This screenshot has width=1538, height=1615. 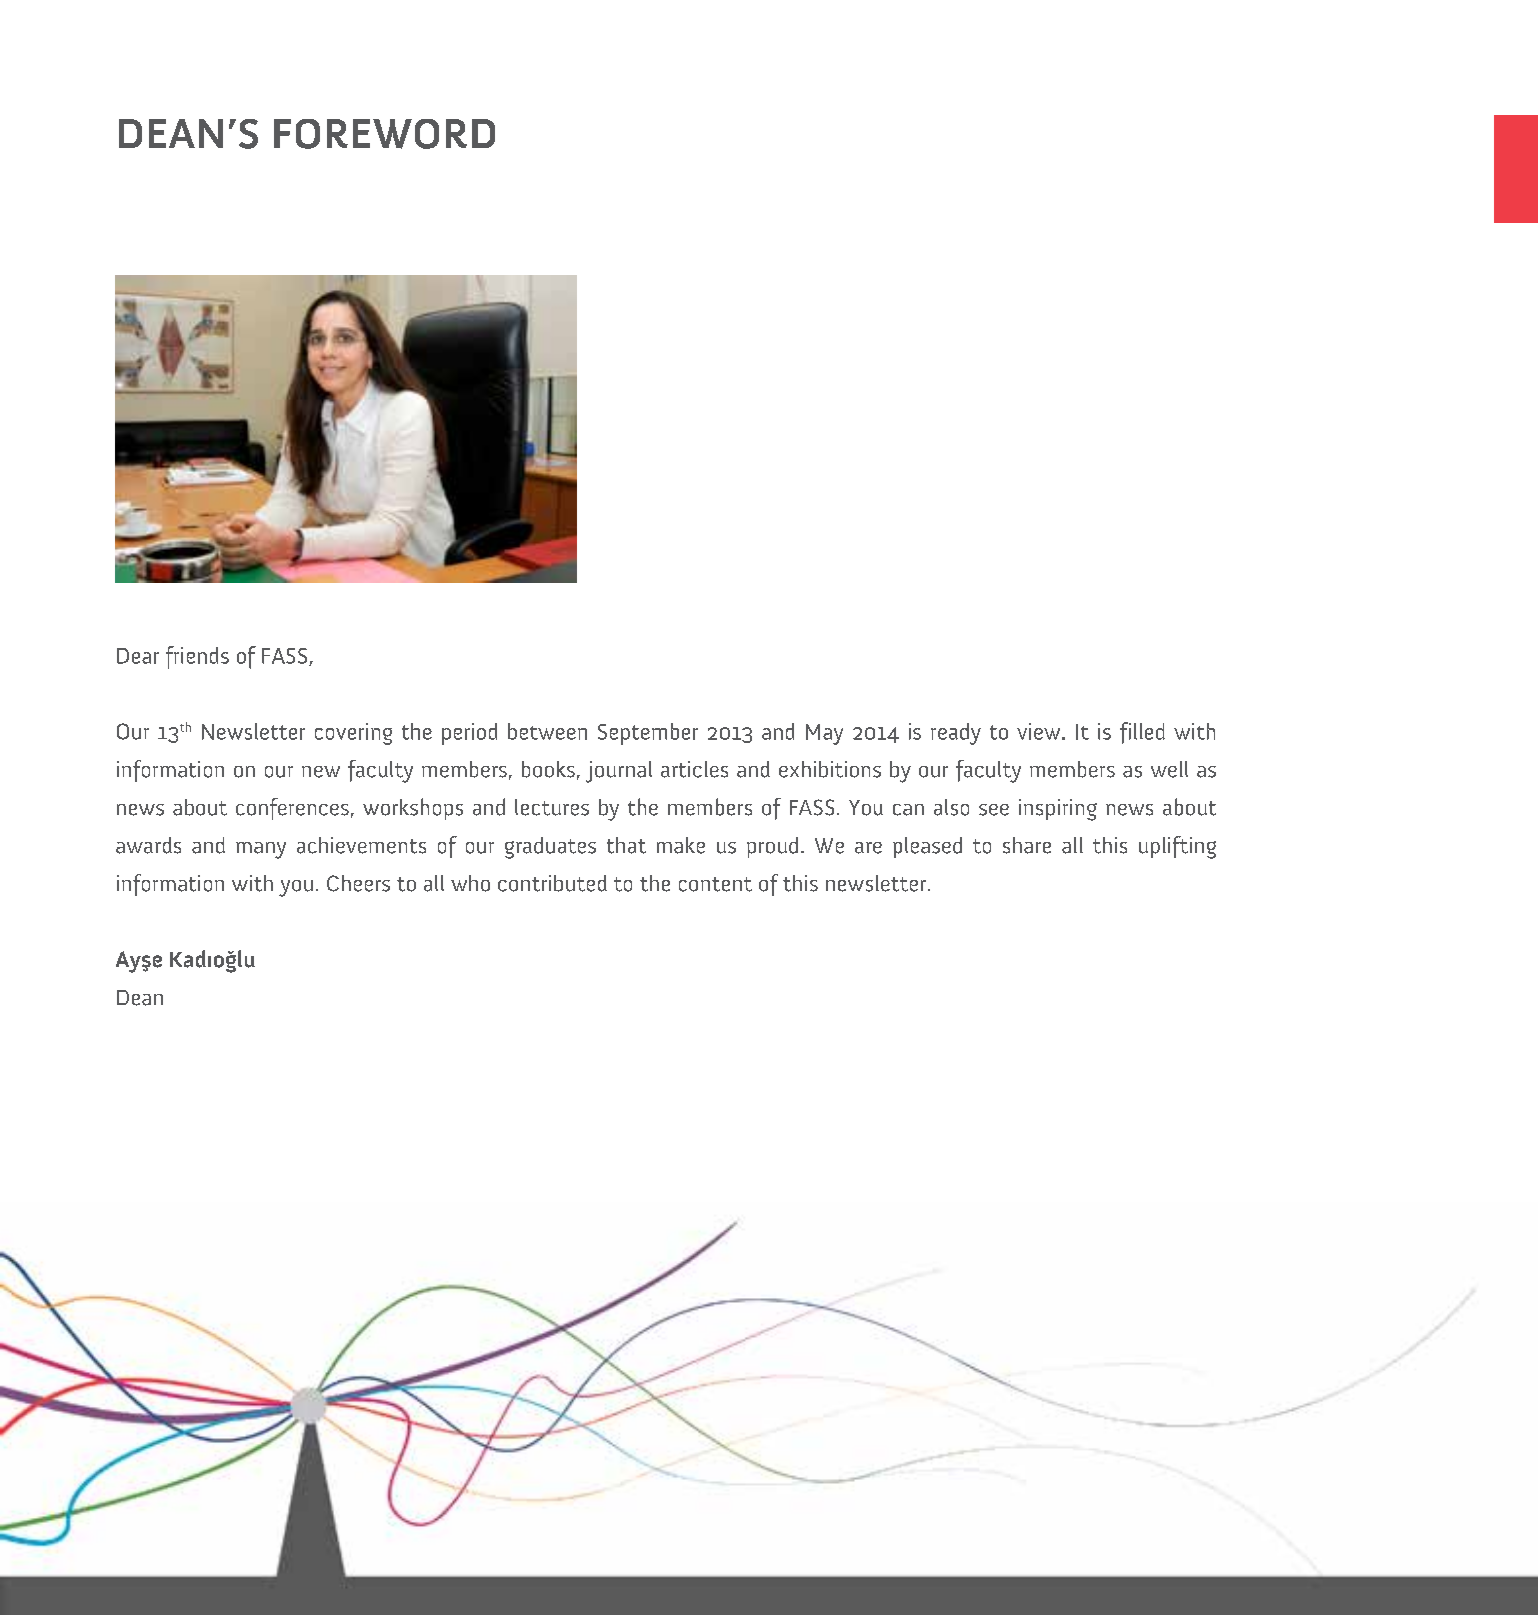 What do you see at coordinates (1040, 731) in the screenshot?
I see `view` at bounding box center [1040, 731].
